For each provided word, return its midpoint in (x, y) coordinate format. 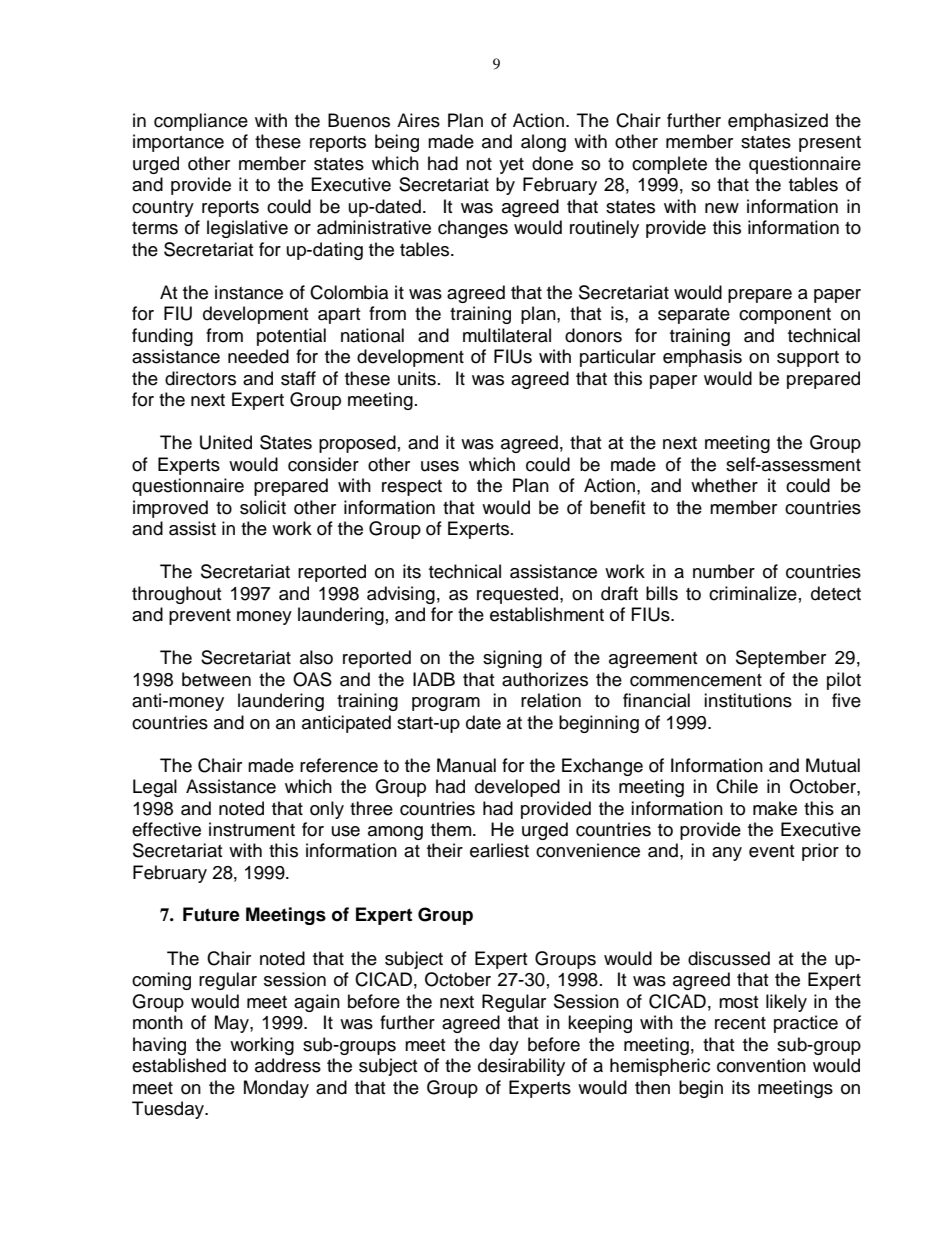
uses (440, 466)
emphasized (778, 122)
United (226, 442)
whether (724, 485)
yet (511, 166)
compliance (201, 122)
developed (517, 788)
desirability (521, 1067)
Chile (737, 786)
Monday (276, 1089)
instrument (252, 829)
